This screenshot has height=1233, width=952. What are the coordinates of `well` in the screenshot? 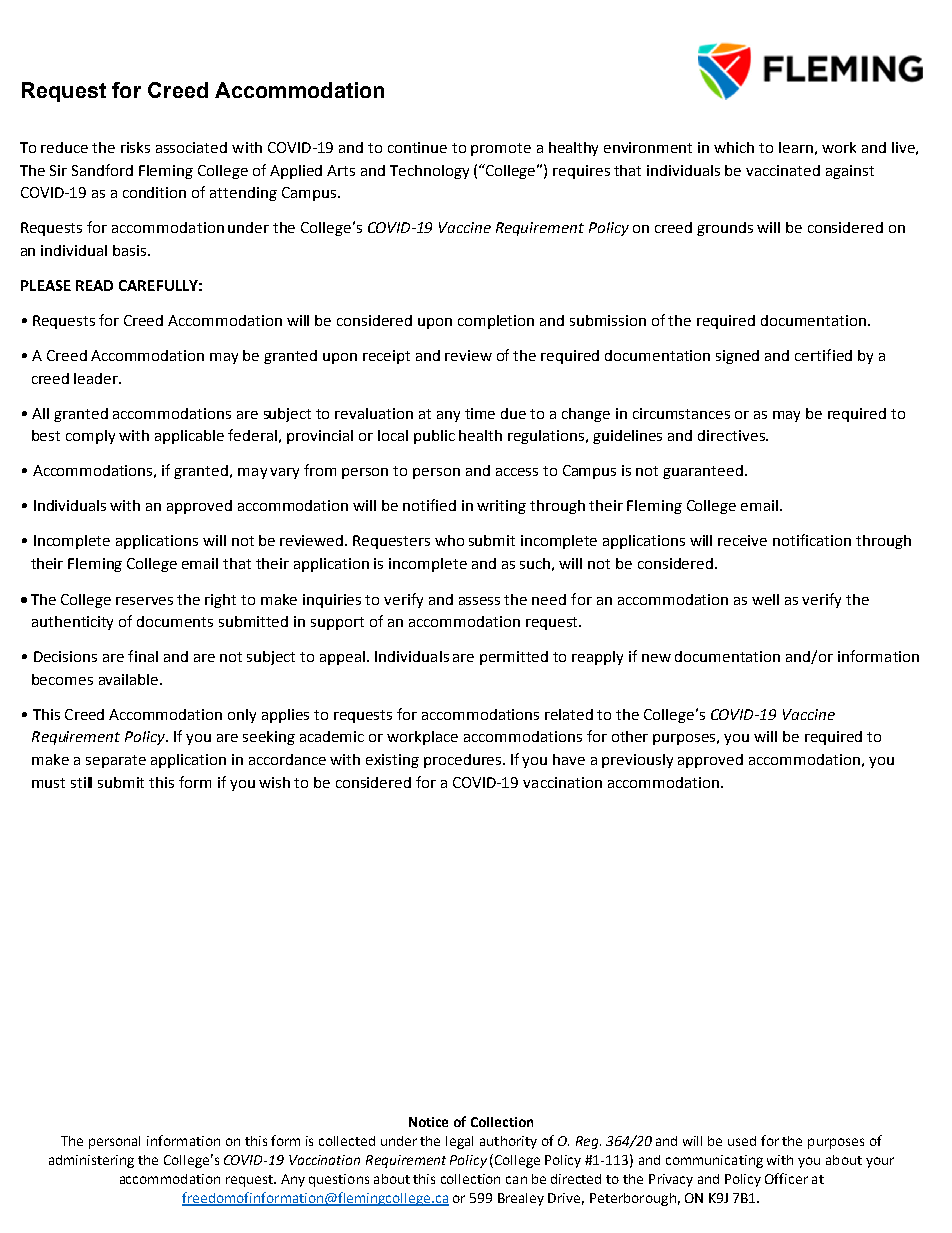 It's located at (765, 599).
